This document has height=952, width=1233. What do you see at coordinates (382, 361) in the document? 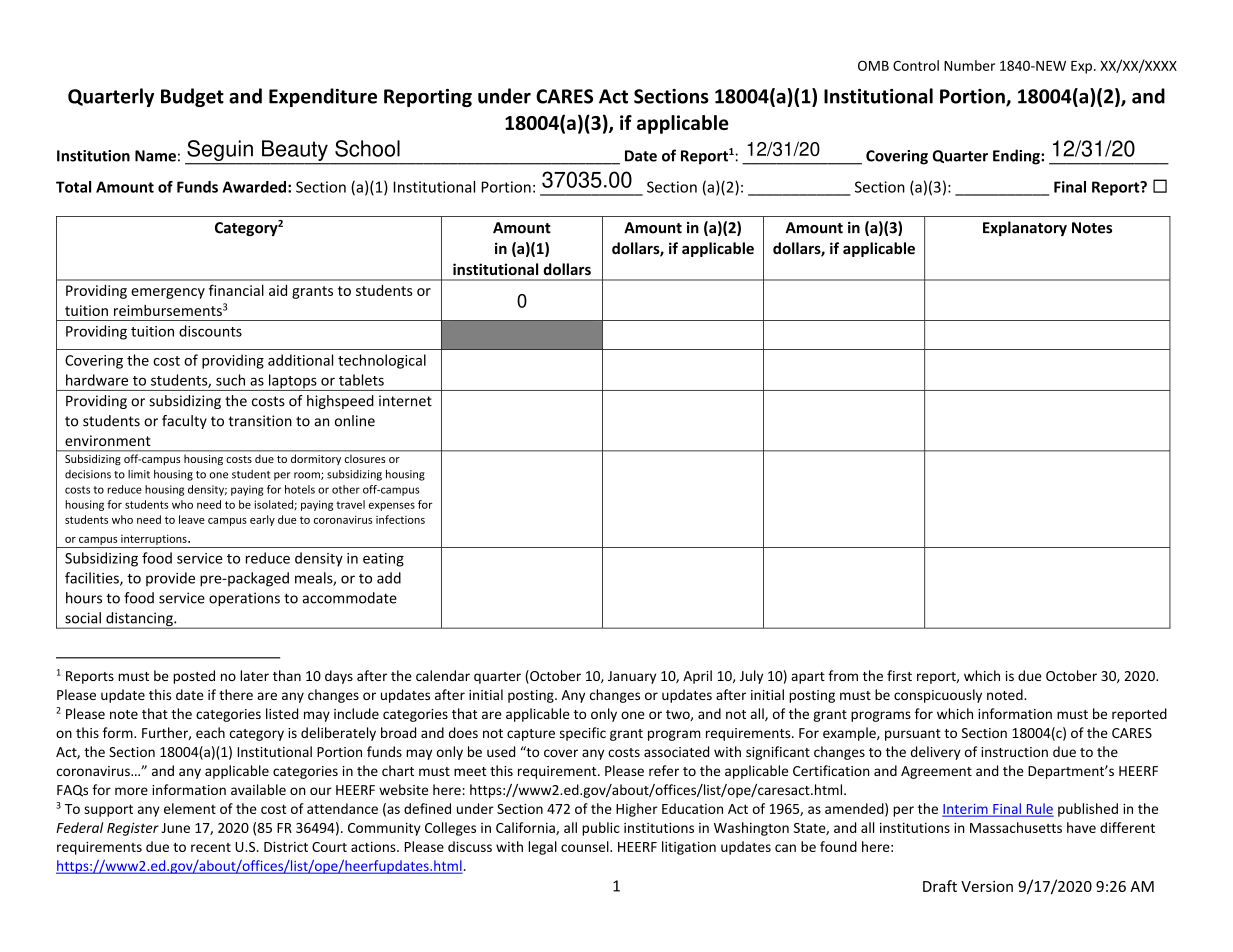
I see `technological` at bounding box center [382, 361].
